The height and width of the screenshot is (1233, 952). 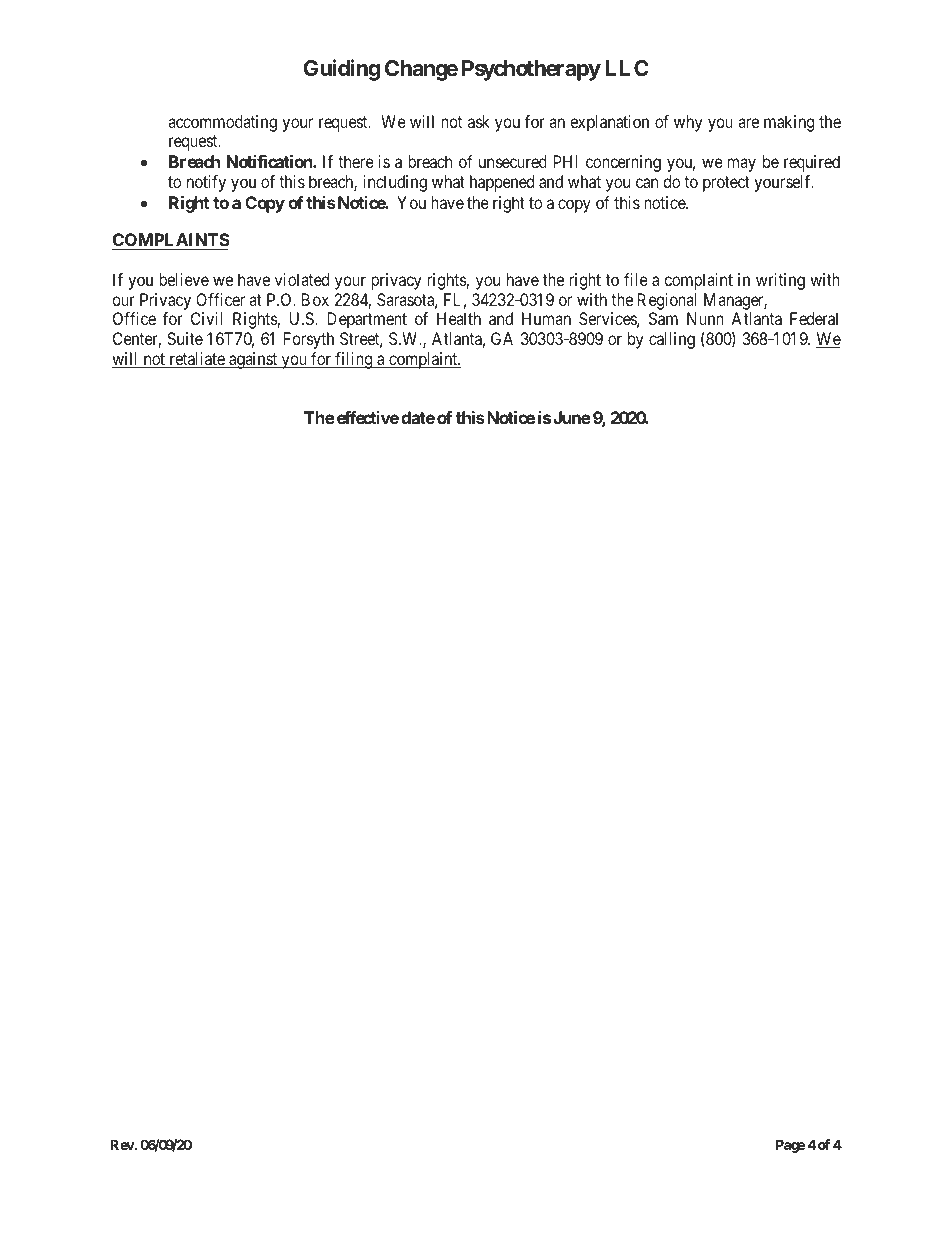 What do you see at coordinates (790, 1146) in the screenshot?
I see `Page` at bounding box center [790, 1146].
